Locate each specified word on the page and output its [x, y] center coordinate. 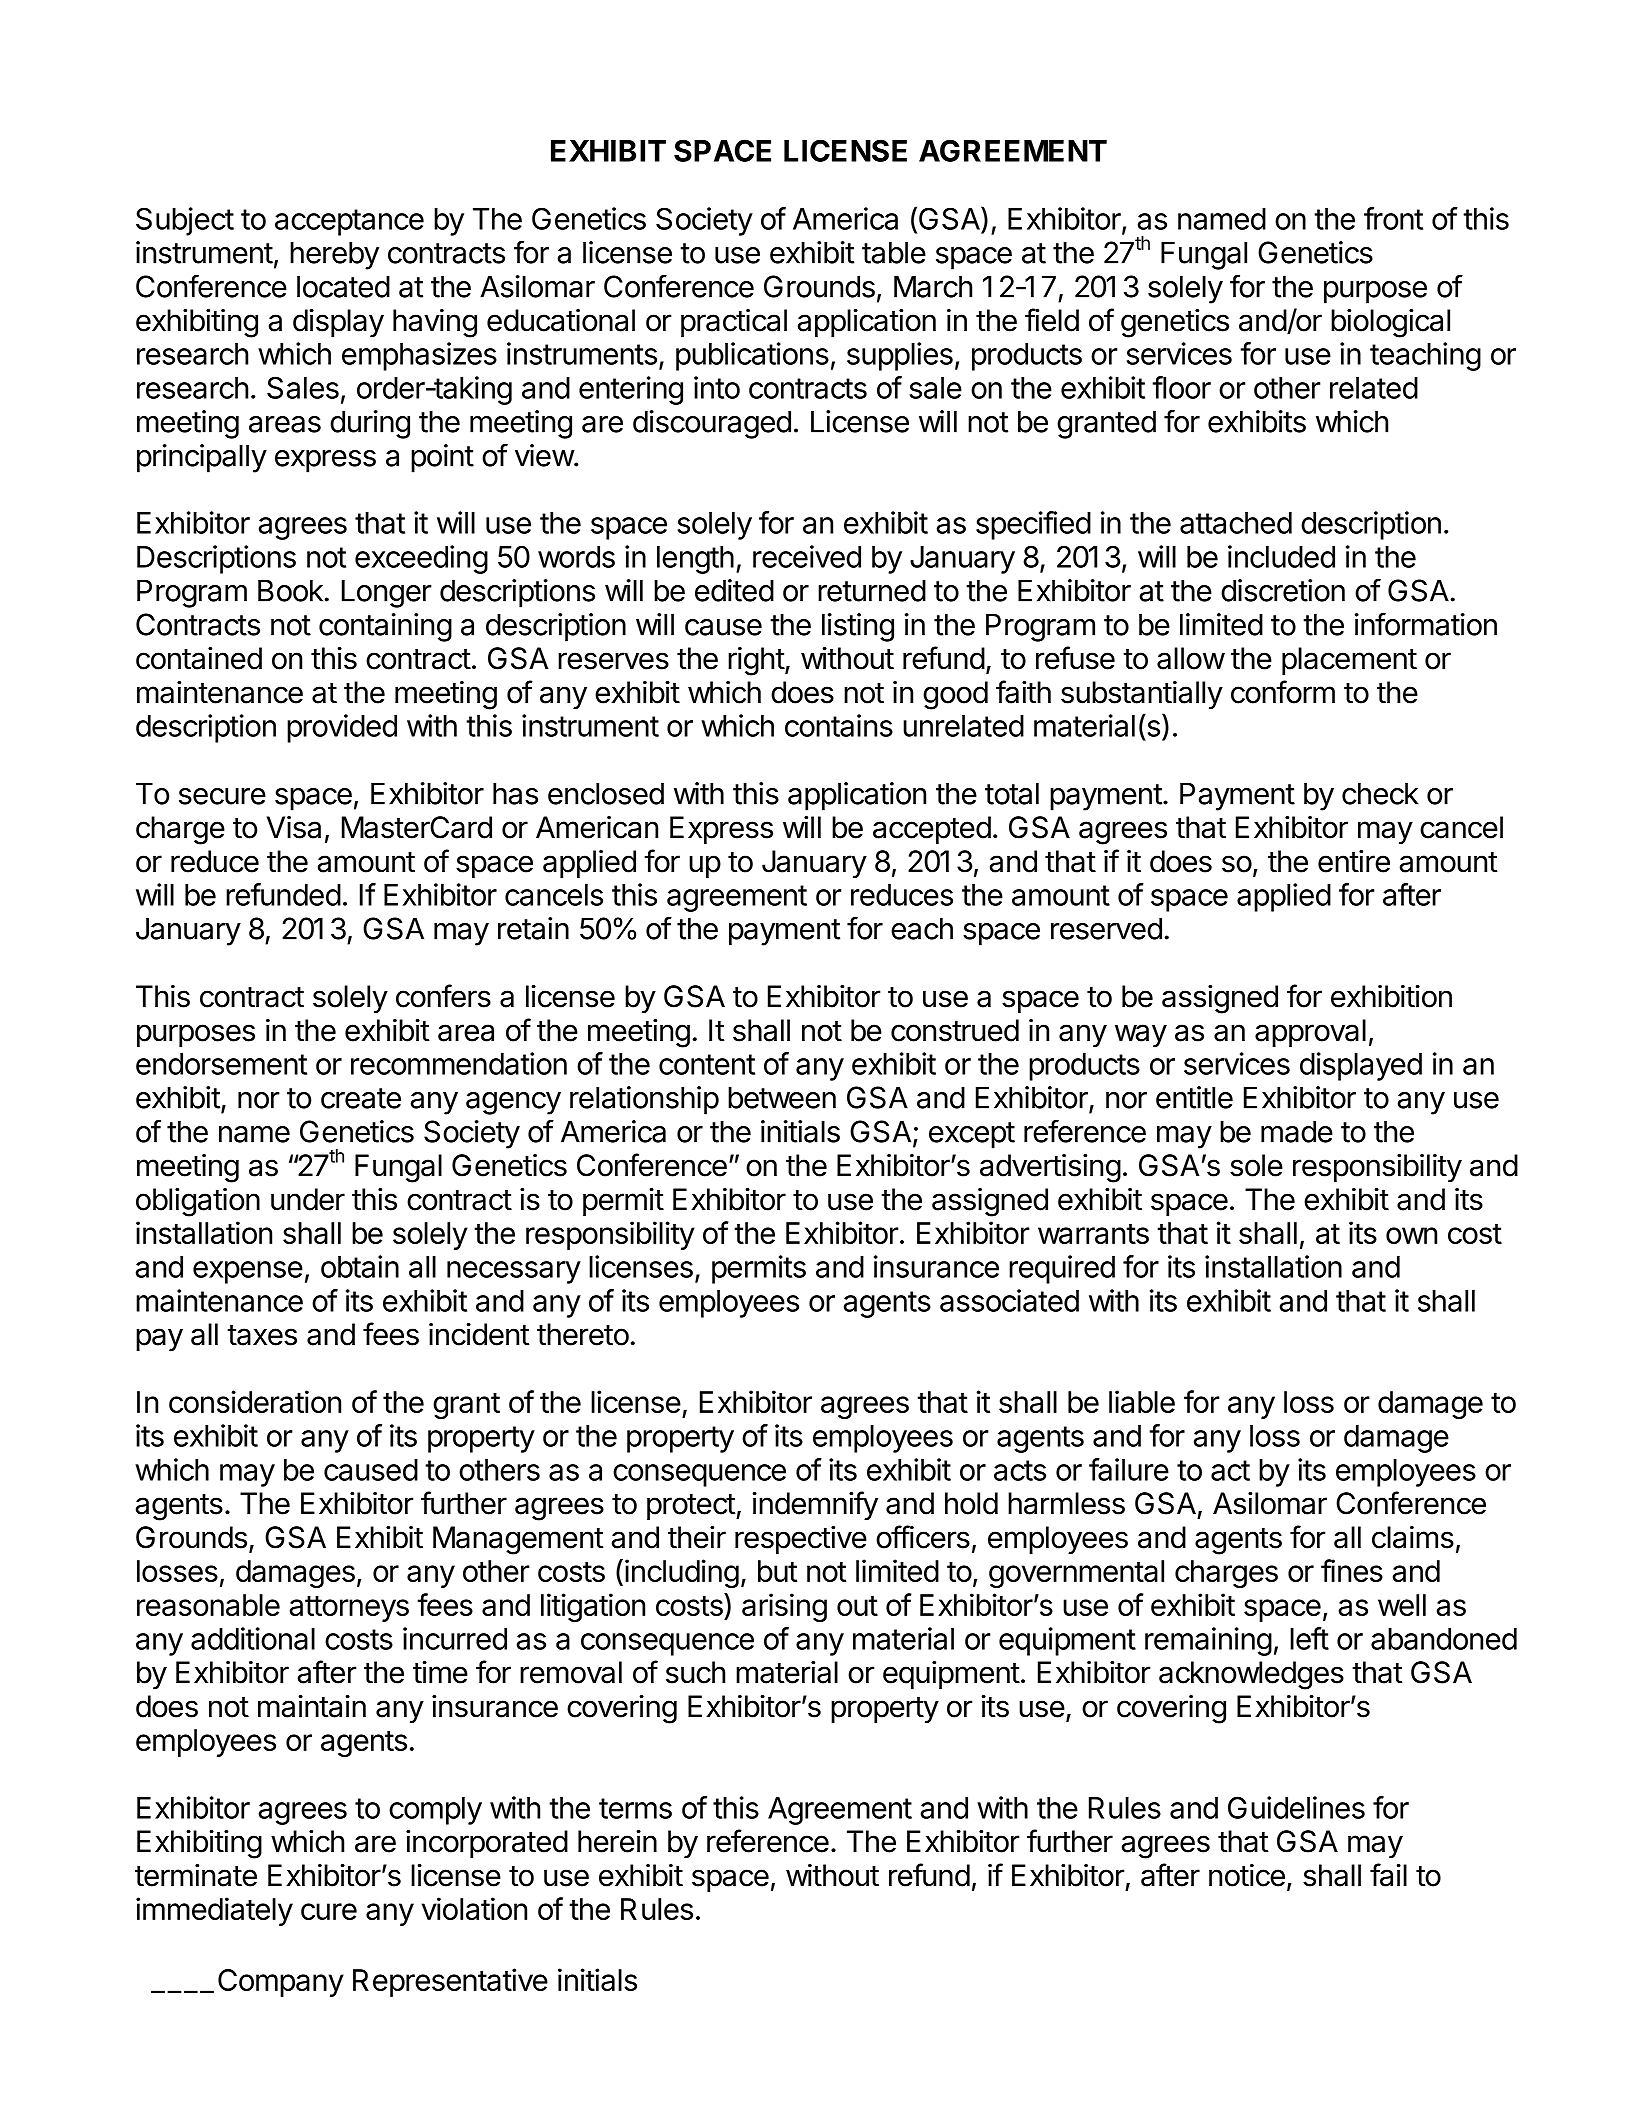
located [343, 286]
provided [342, 728]
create [361, 1098]
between [782, 1097]
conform [1283, 692]
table [894, 252]
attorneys [349, 1608]
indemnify [815, 1505]
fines [1352, 1570]
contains [839, 725]
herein [617, 1841]
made [1297, 1131]
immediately [214, 1911]
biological [1390, 323]
